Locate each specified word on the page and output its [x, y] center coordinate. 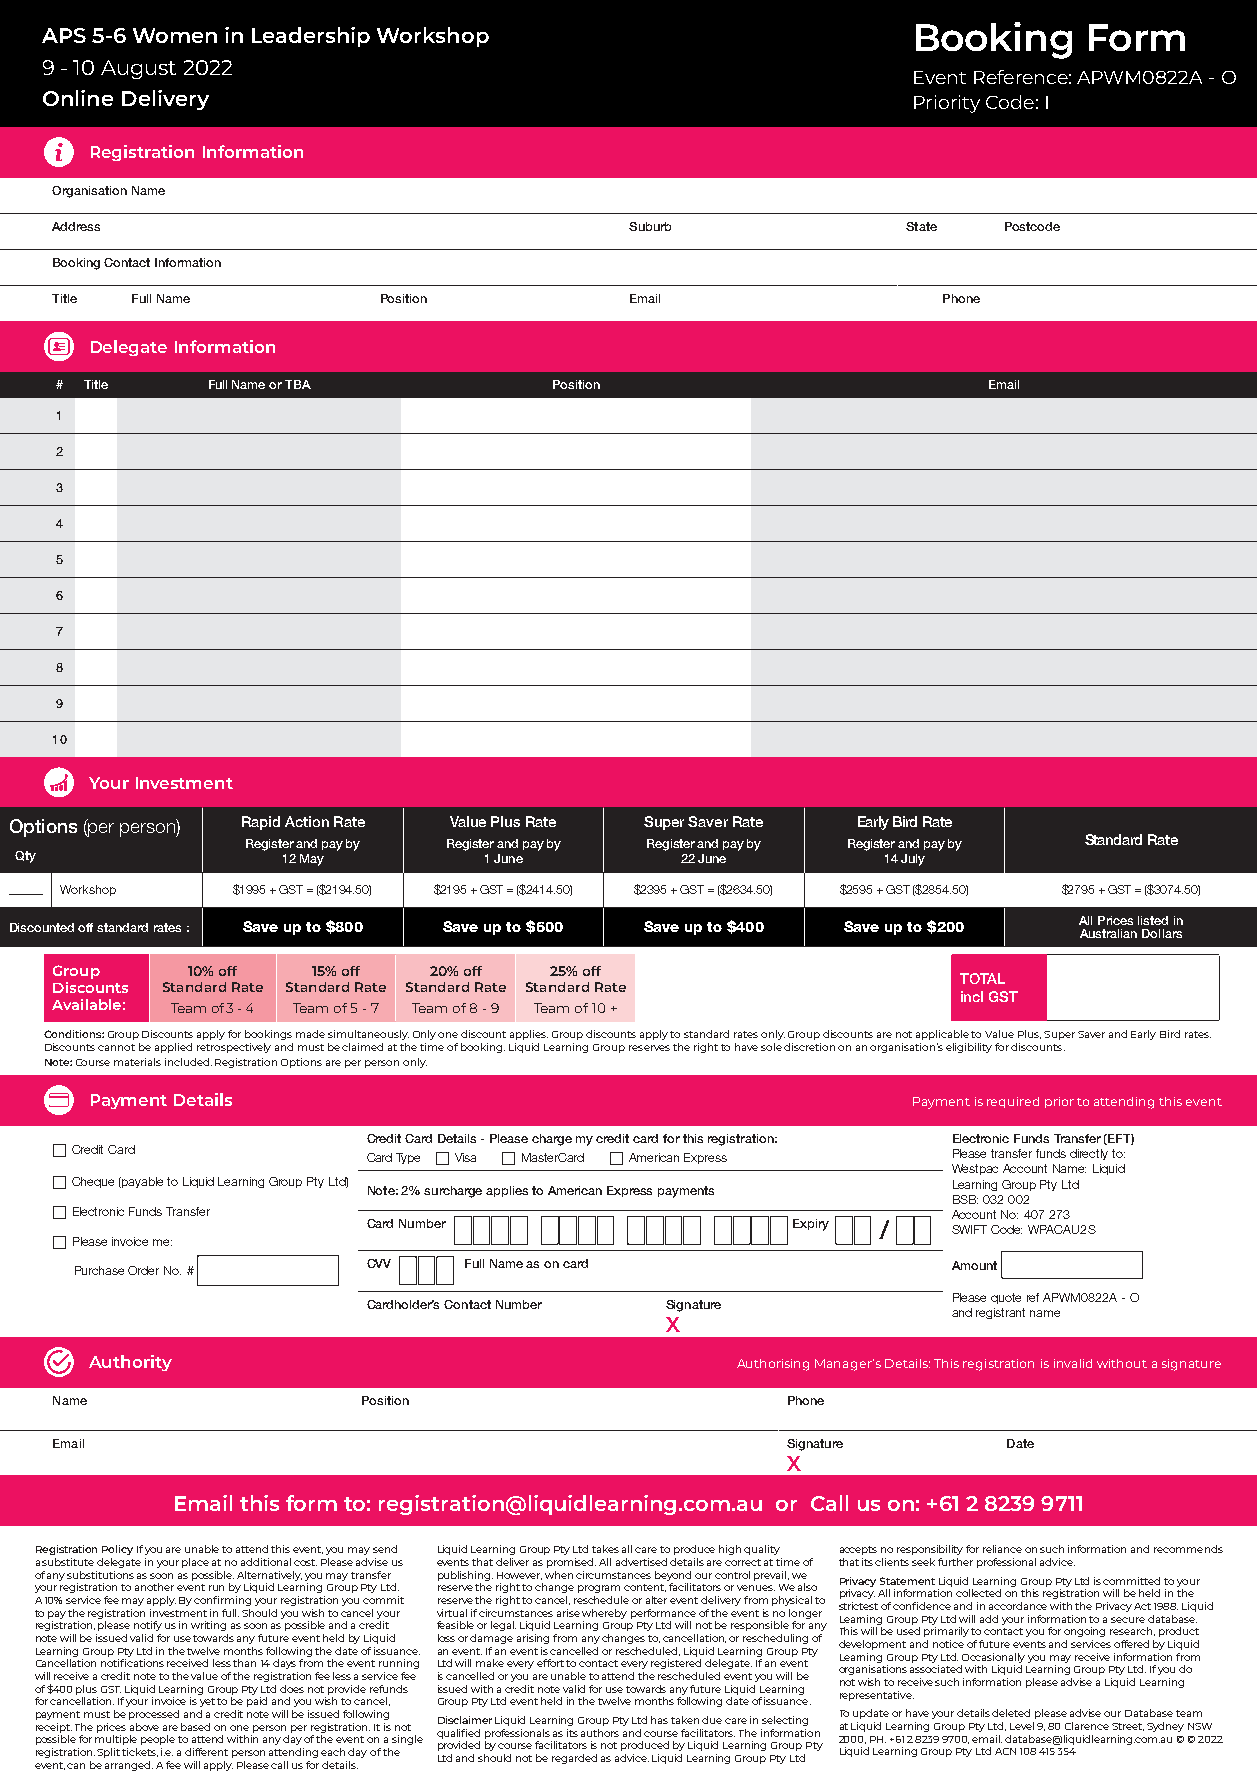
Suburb [650, 226]
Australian [1108, 933]
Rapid [261, 823]
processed [154, 1715]
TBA [298, 384]
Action [307, 821]
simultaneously [368, 1035]
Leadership [311, 37]
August [138, 69]
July [913, 860]
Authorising [773, 1365]
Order [143, 1270]
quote [1006, 1298]
